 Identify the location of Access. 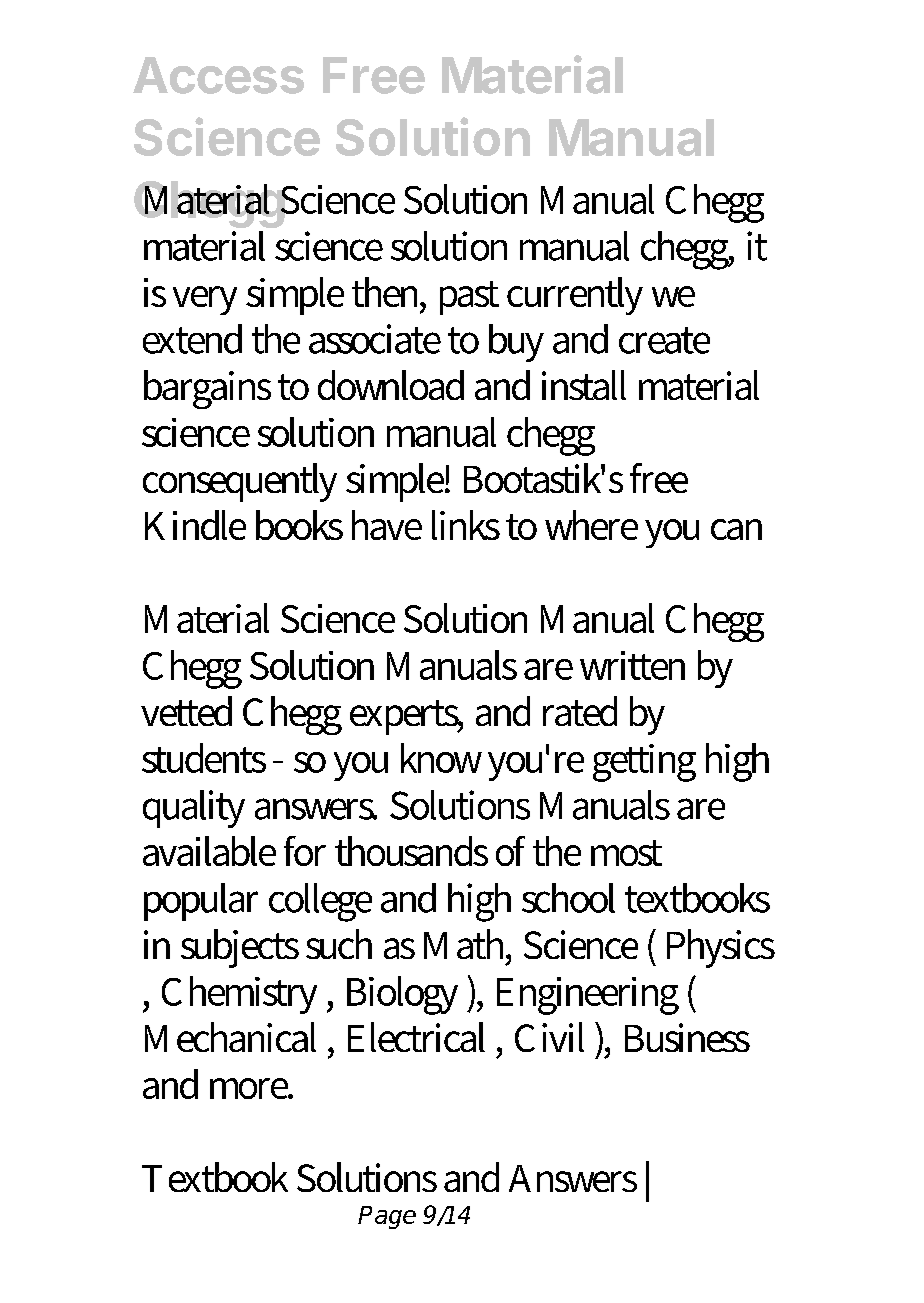
(218, 75).
